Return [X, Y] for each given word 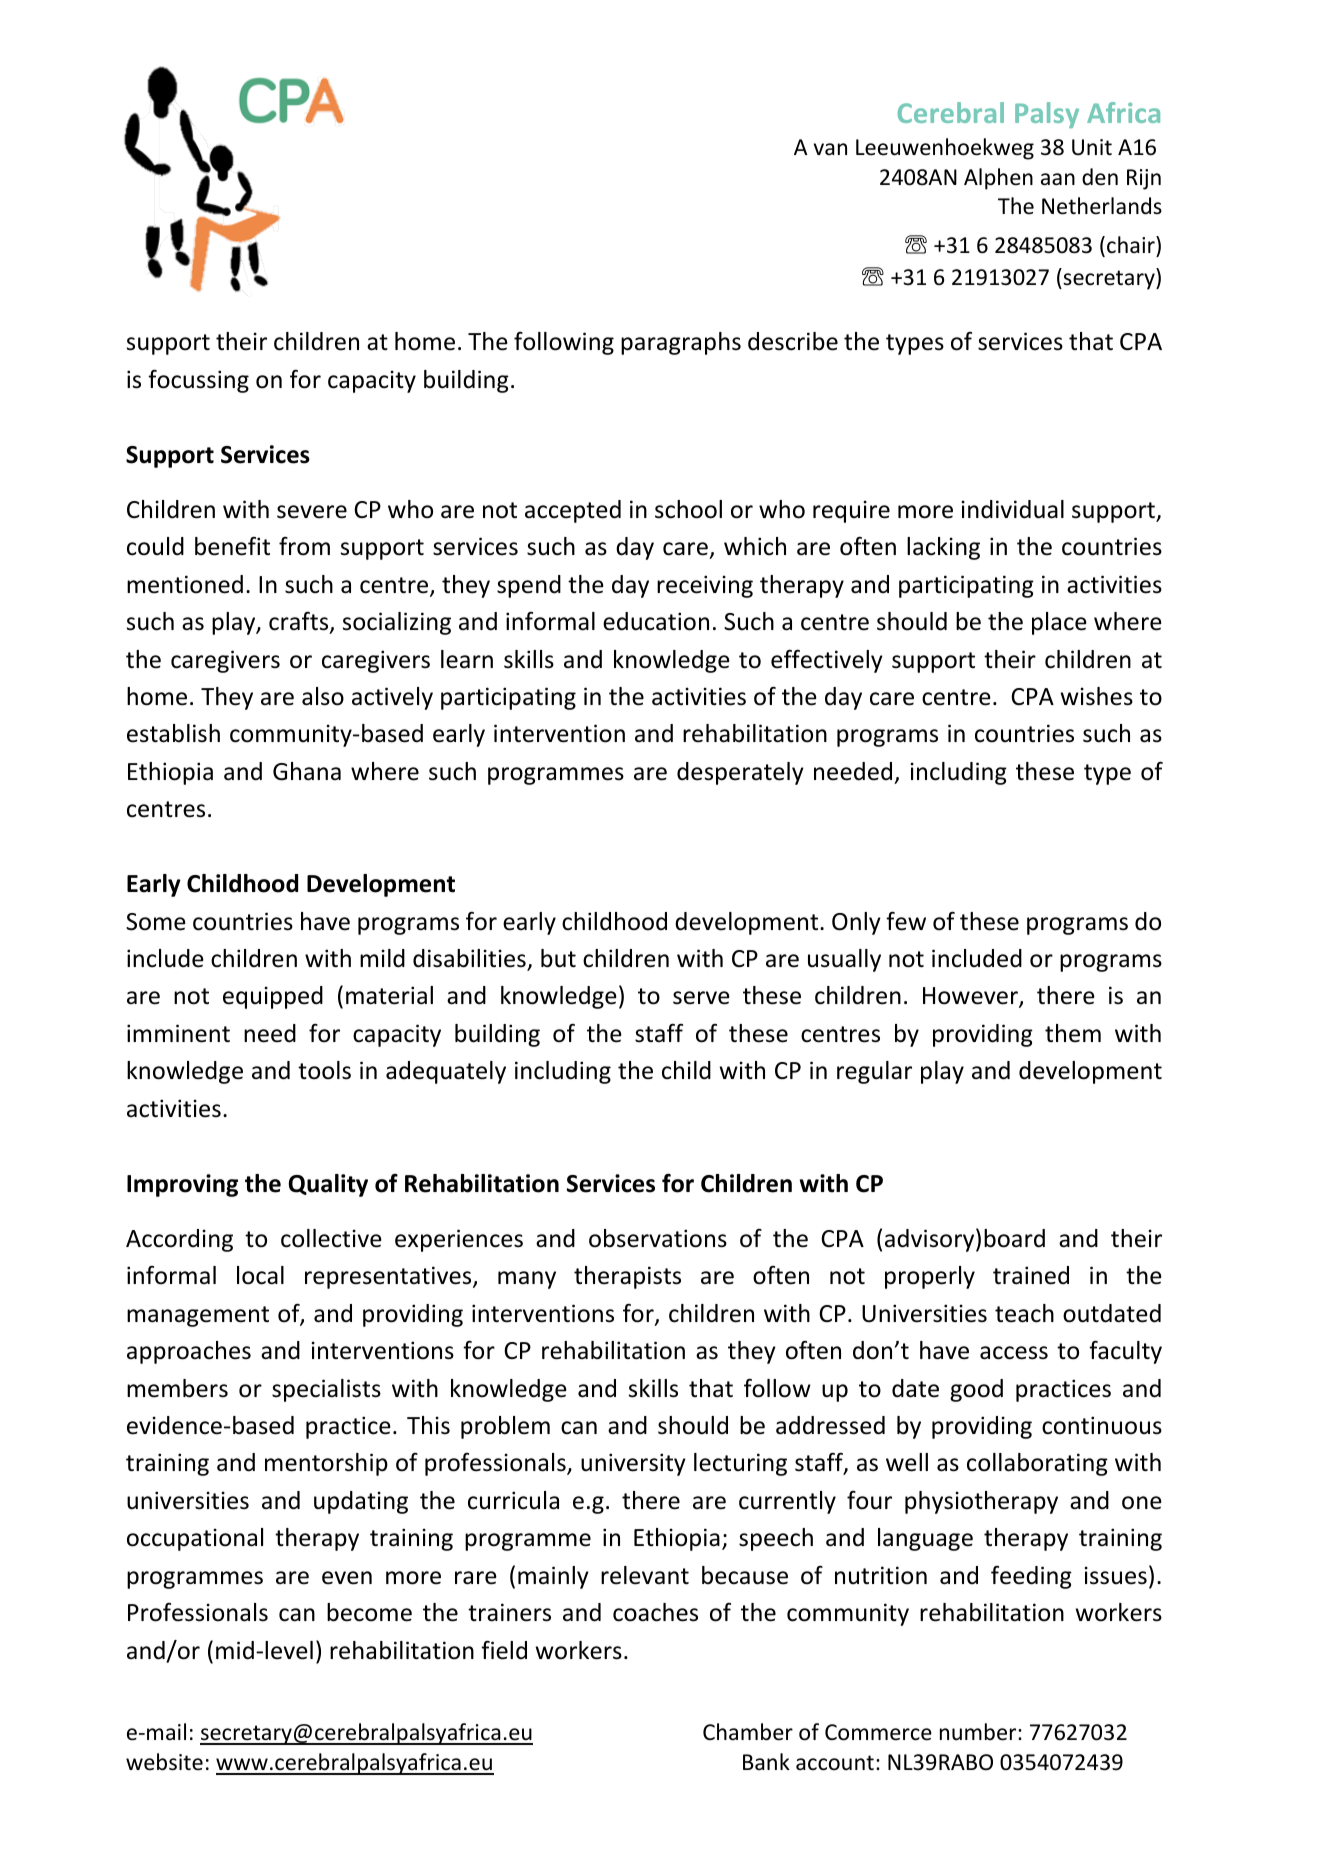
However [971, 997]
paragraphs [681, 343]
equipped [273, 997]
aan [1058, 179]
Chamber [748, 1732]
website [164, 1762]
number [979, 1732]
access [1014, 1353]
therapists [627, 1277]
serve [701, 998]
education [656, 621]
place [1059, 623]
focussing [198, 381]
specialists [326, 1390]
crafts [300, 623]
